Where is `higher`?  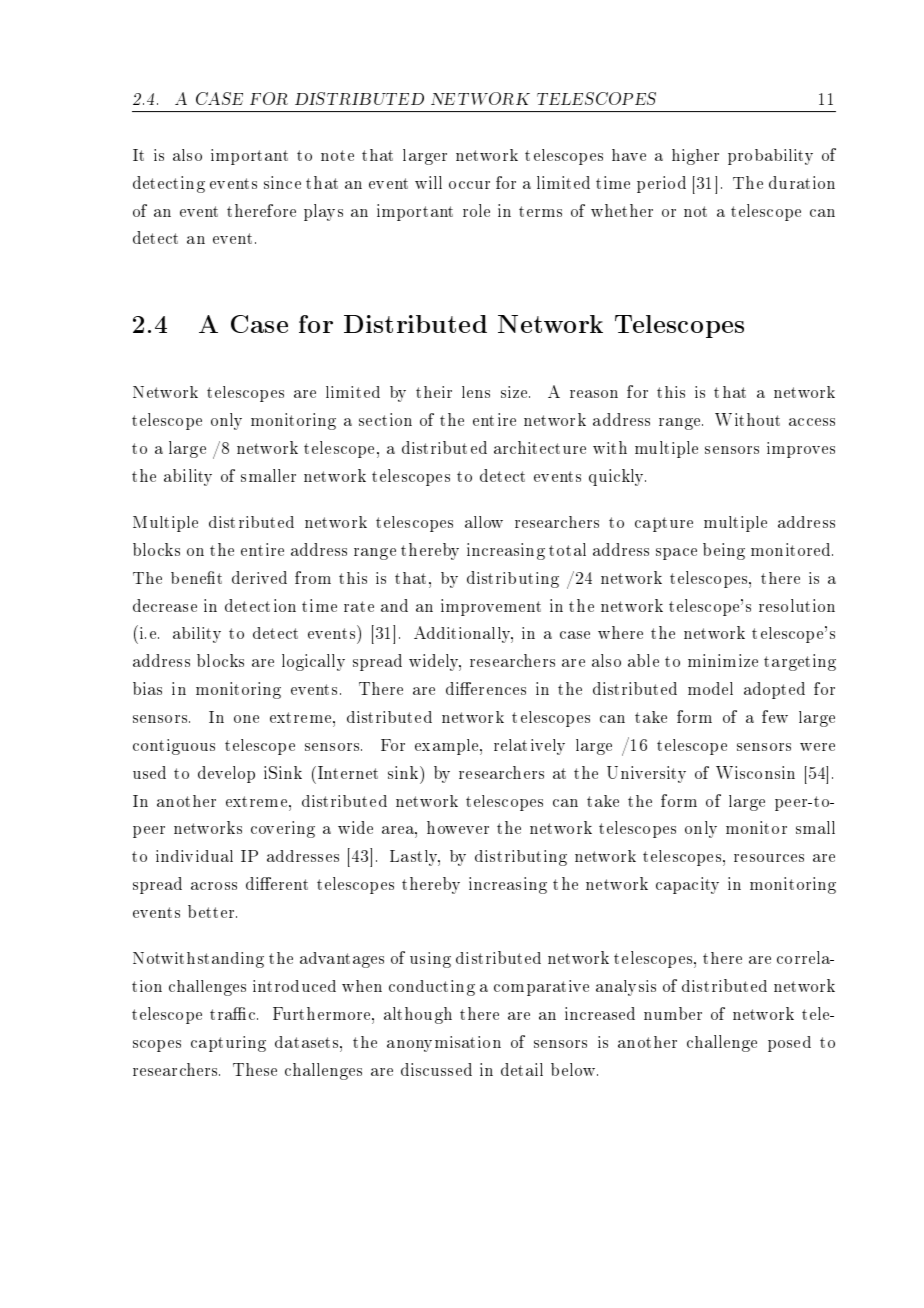
higher is located at coordinates (695, 157).
